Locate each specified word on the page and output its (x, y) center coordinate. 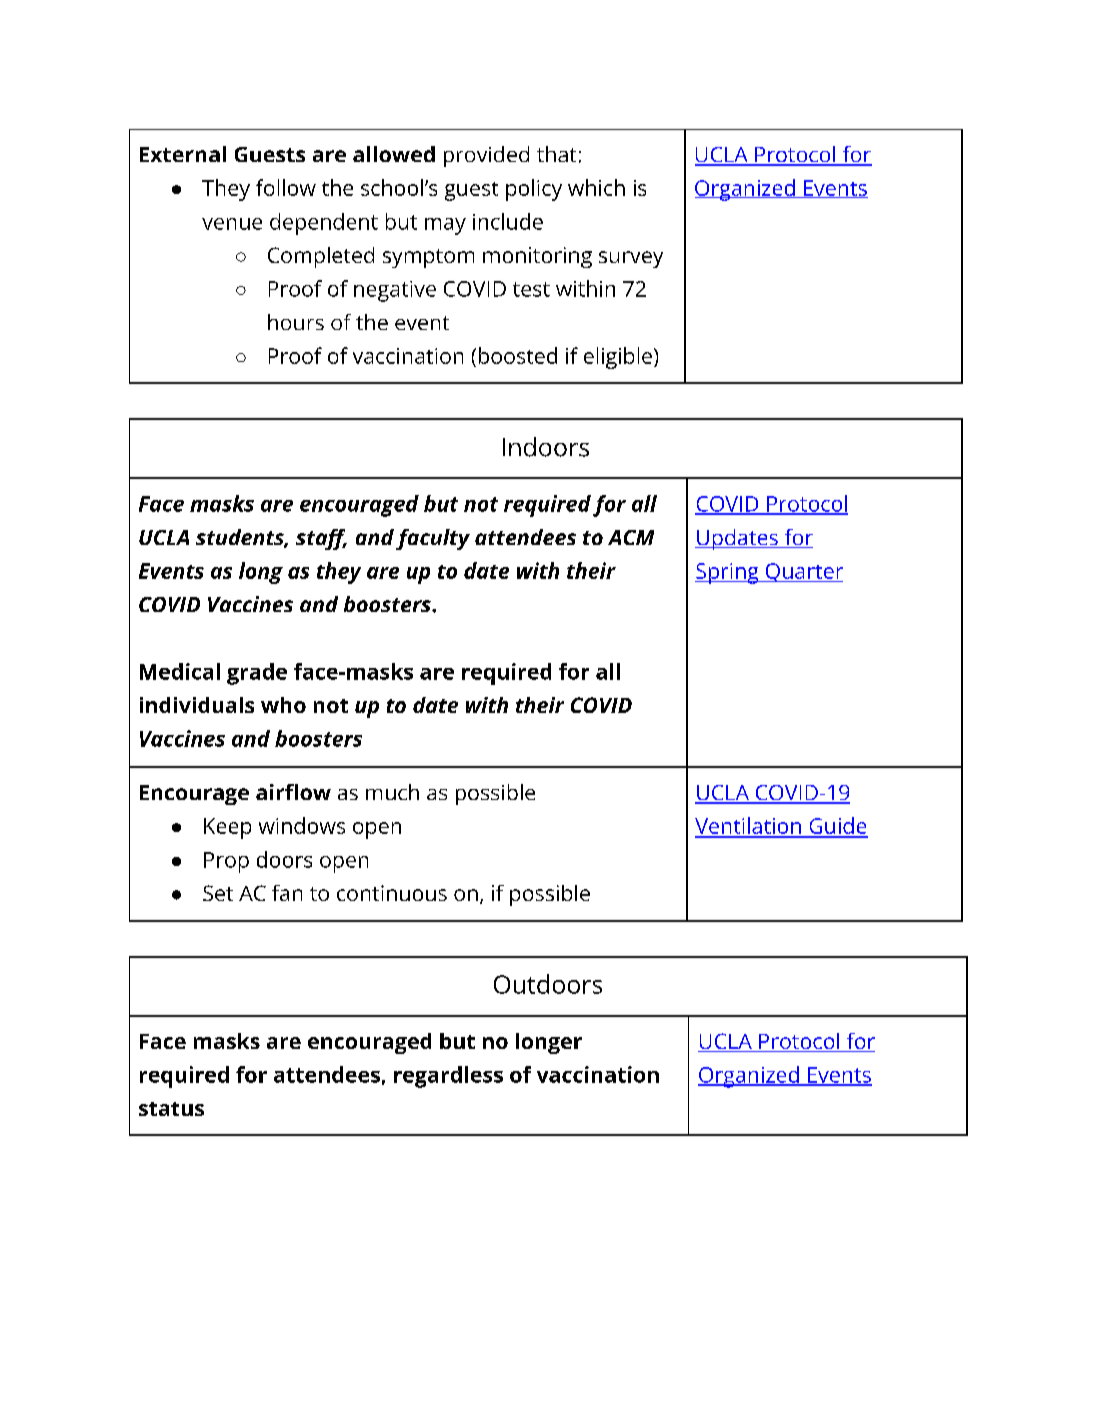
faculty (433, 539)
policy (534, 190)
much (392, 792)
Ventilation (749, 827)
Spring (728, 573)
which (596, 187)
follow (286, 187)
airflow (293, 792)
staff (321, 539)
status (171, 1109)
